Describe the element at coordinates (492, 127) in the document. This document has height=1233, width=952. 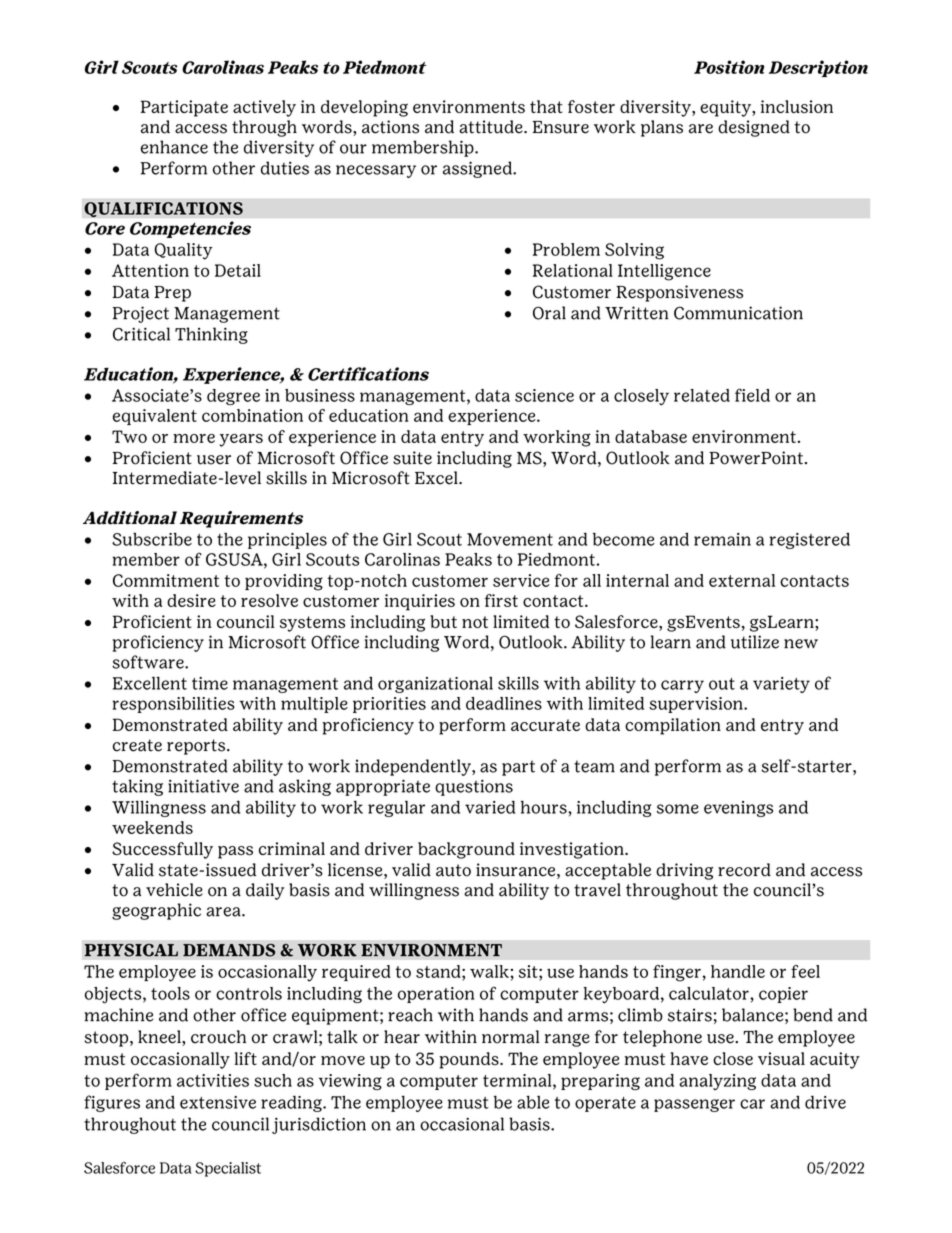
I see `attitude` at that location.
